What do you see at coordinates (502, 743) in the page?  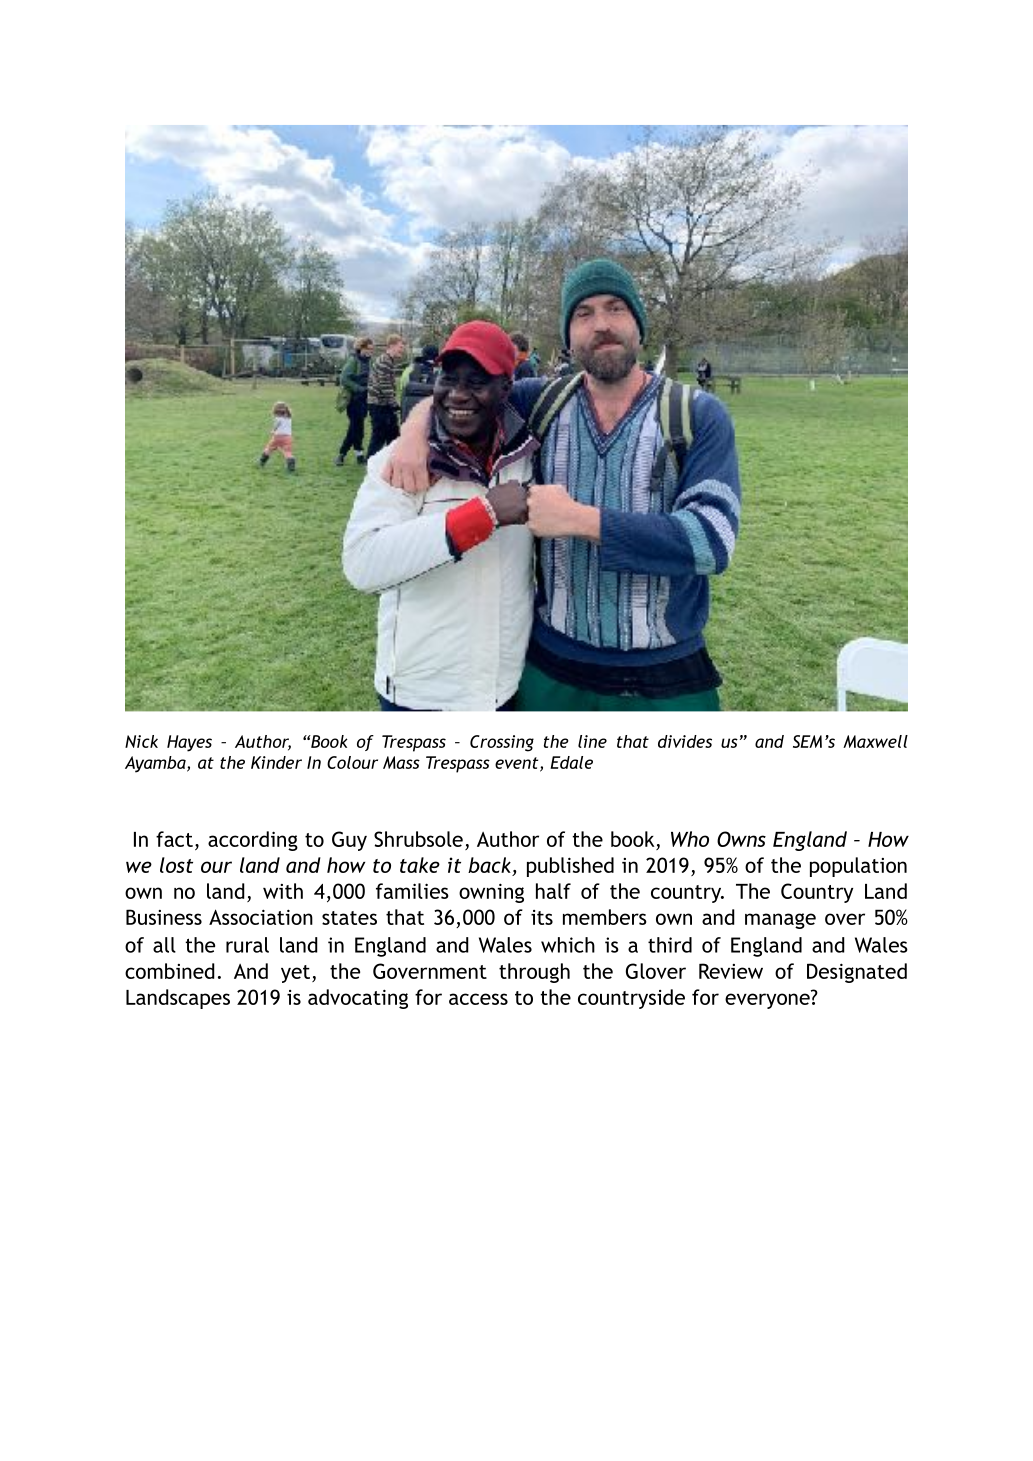 I see `Crossing` at bounding box center [502, 743].
